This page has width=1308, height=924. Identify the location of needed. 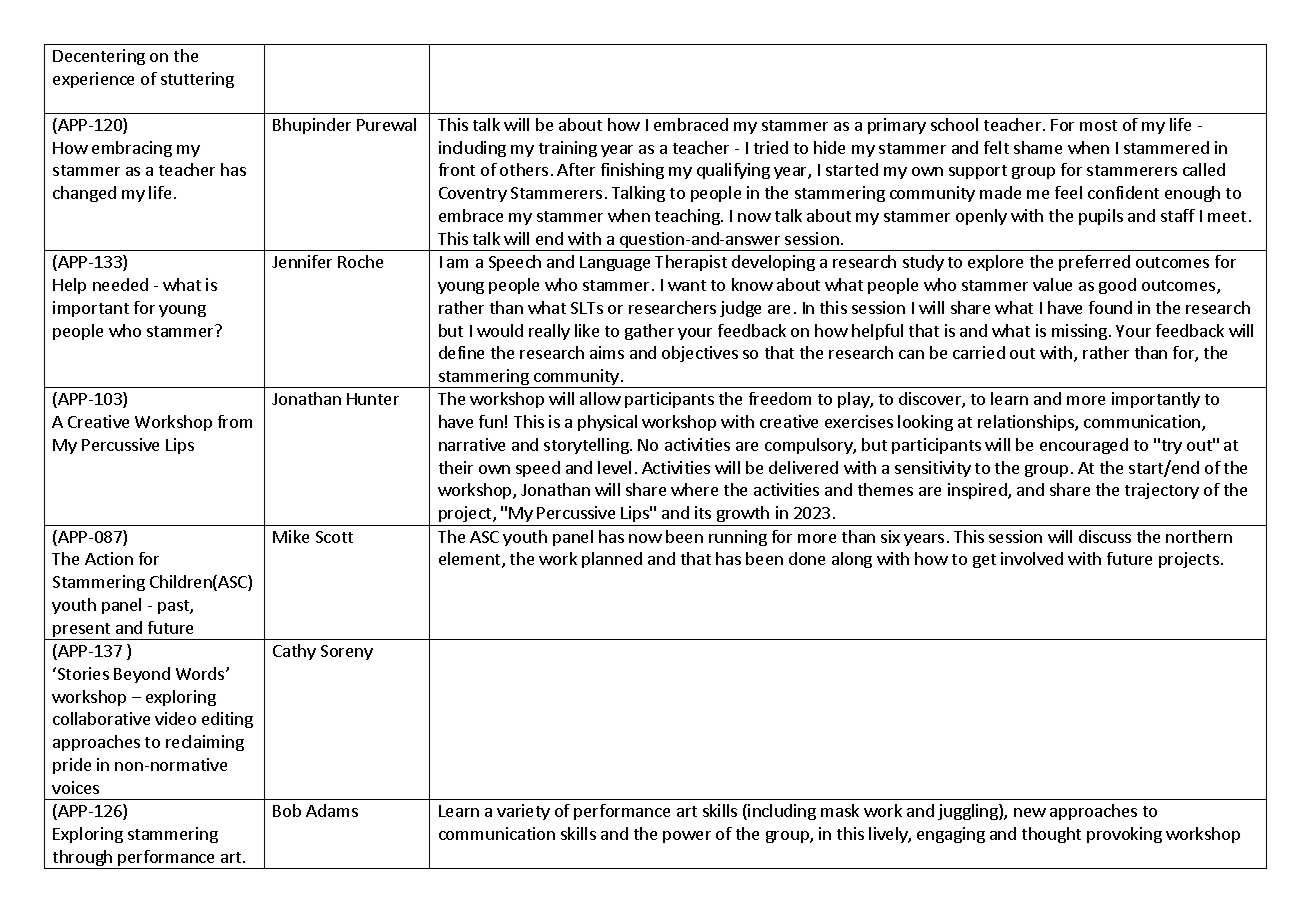
(120, 284).
